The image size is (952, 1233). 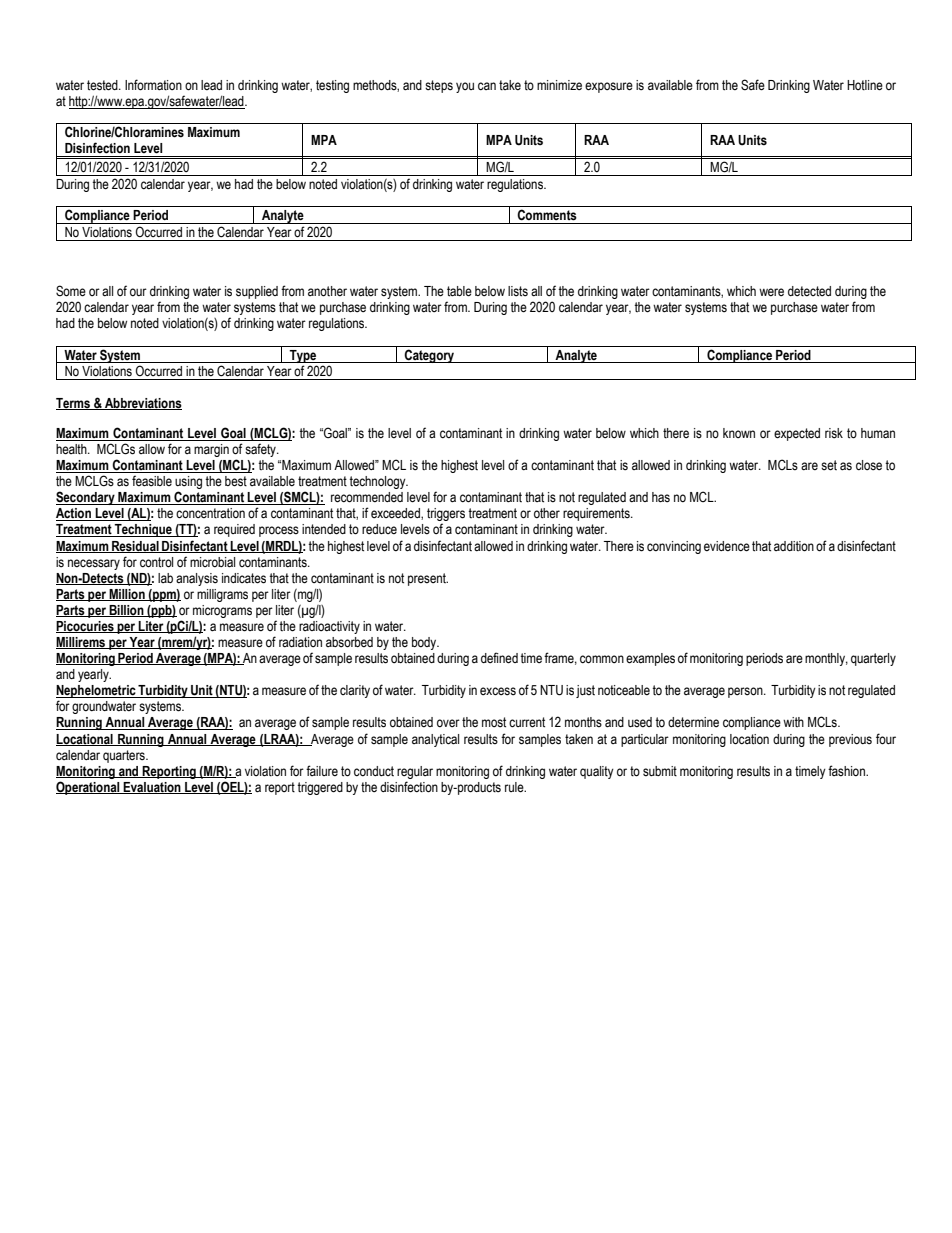 I want to click on Information, so click(x=153, y=85).
